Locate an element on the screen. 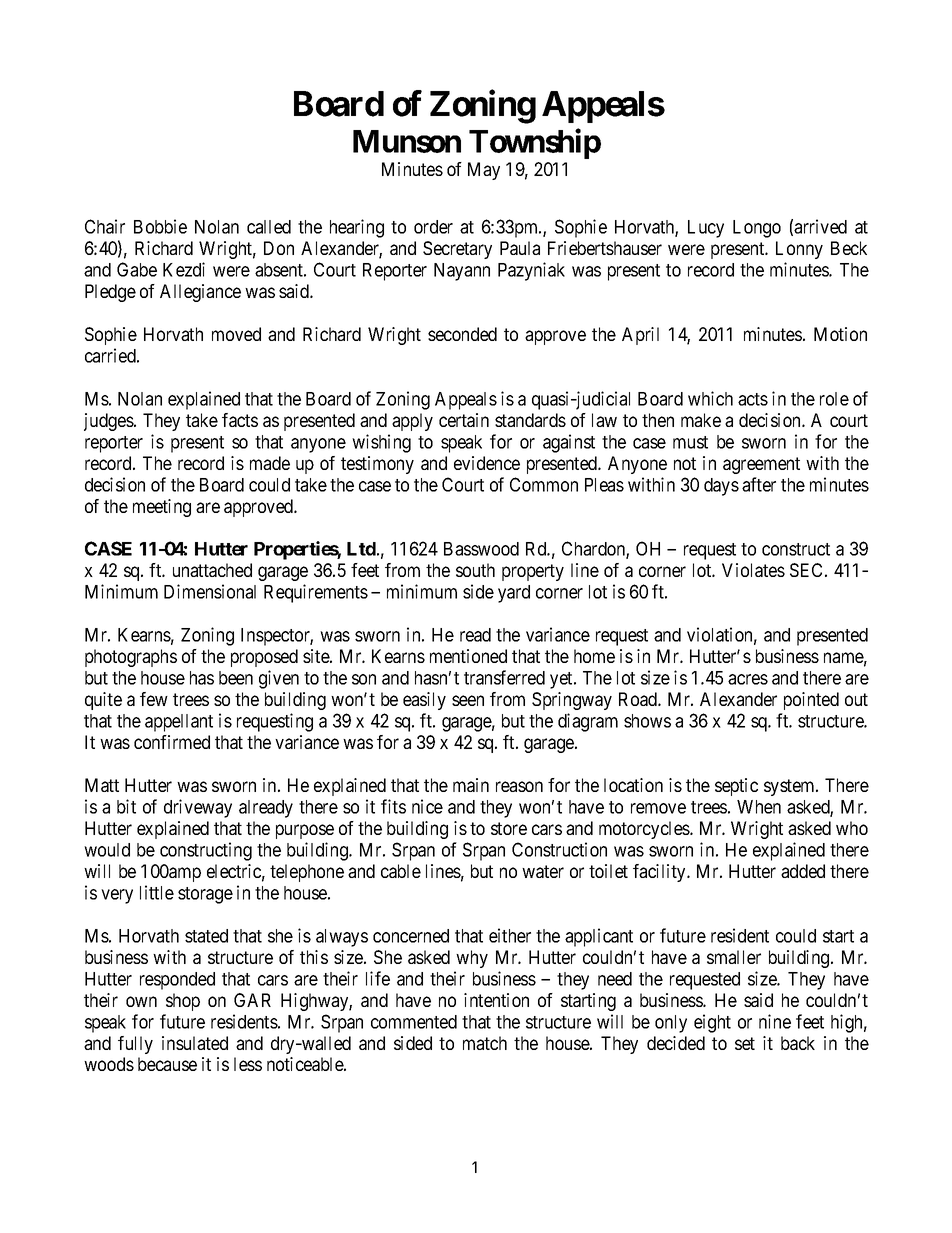  made is located at coordinates (270, 463).
